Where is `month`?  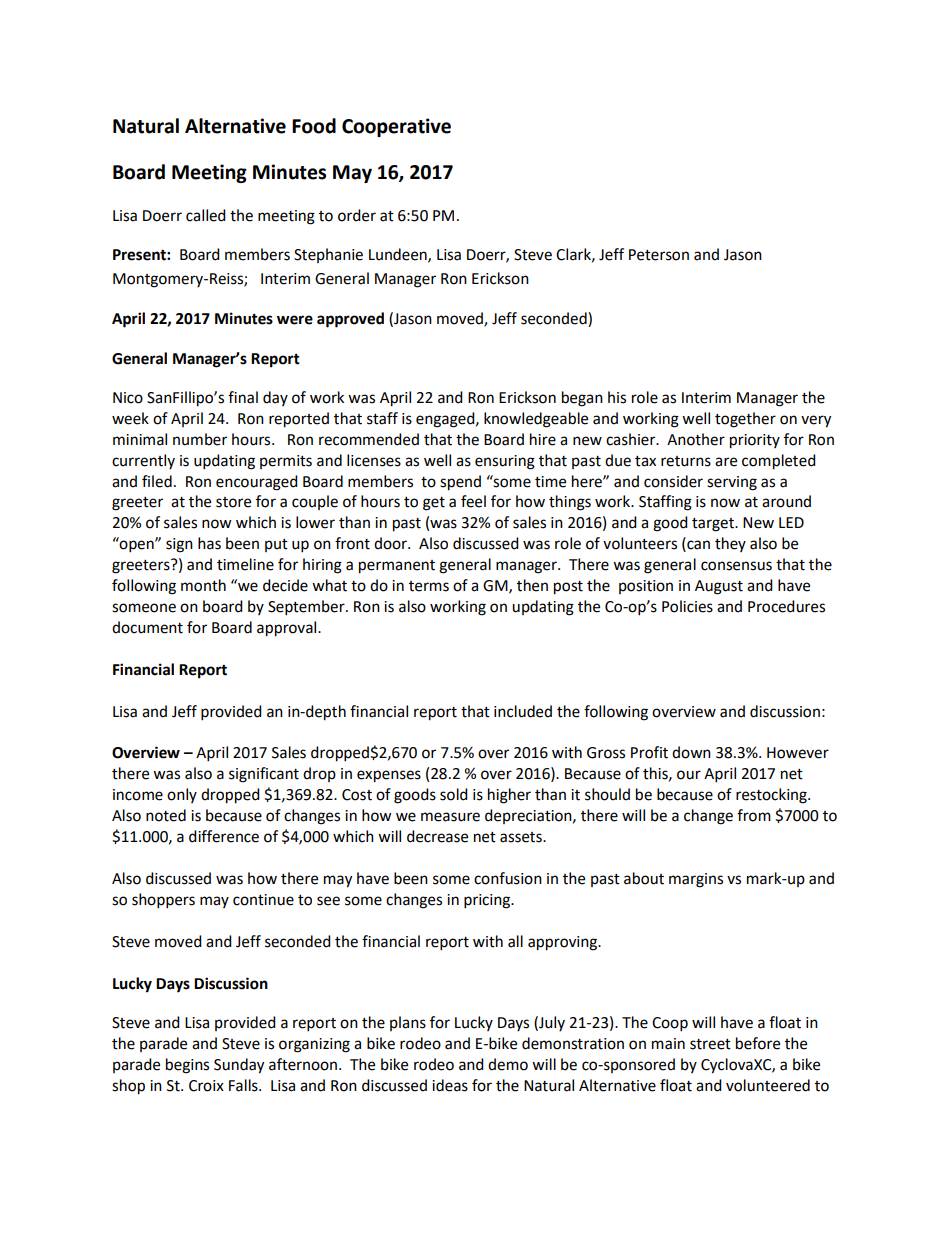
month is located at coordinates (203, 585).
